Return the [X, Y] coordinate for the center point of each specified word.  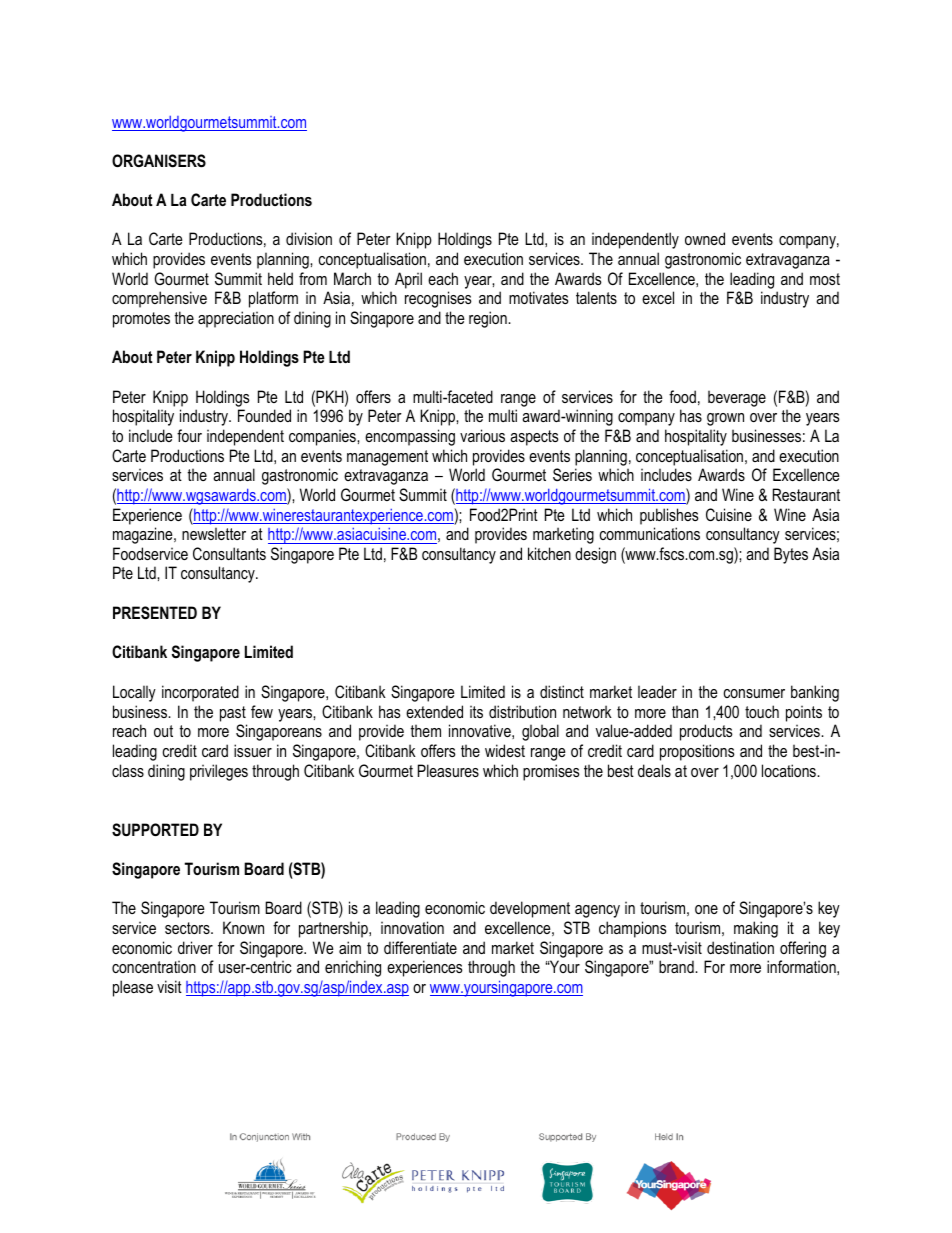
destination [740, 947]
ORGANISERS [159, 161]
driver [195, 947]
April [408, 280]
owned [705, 238]
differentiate [420, 947]
